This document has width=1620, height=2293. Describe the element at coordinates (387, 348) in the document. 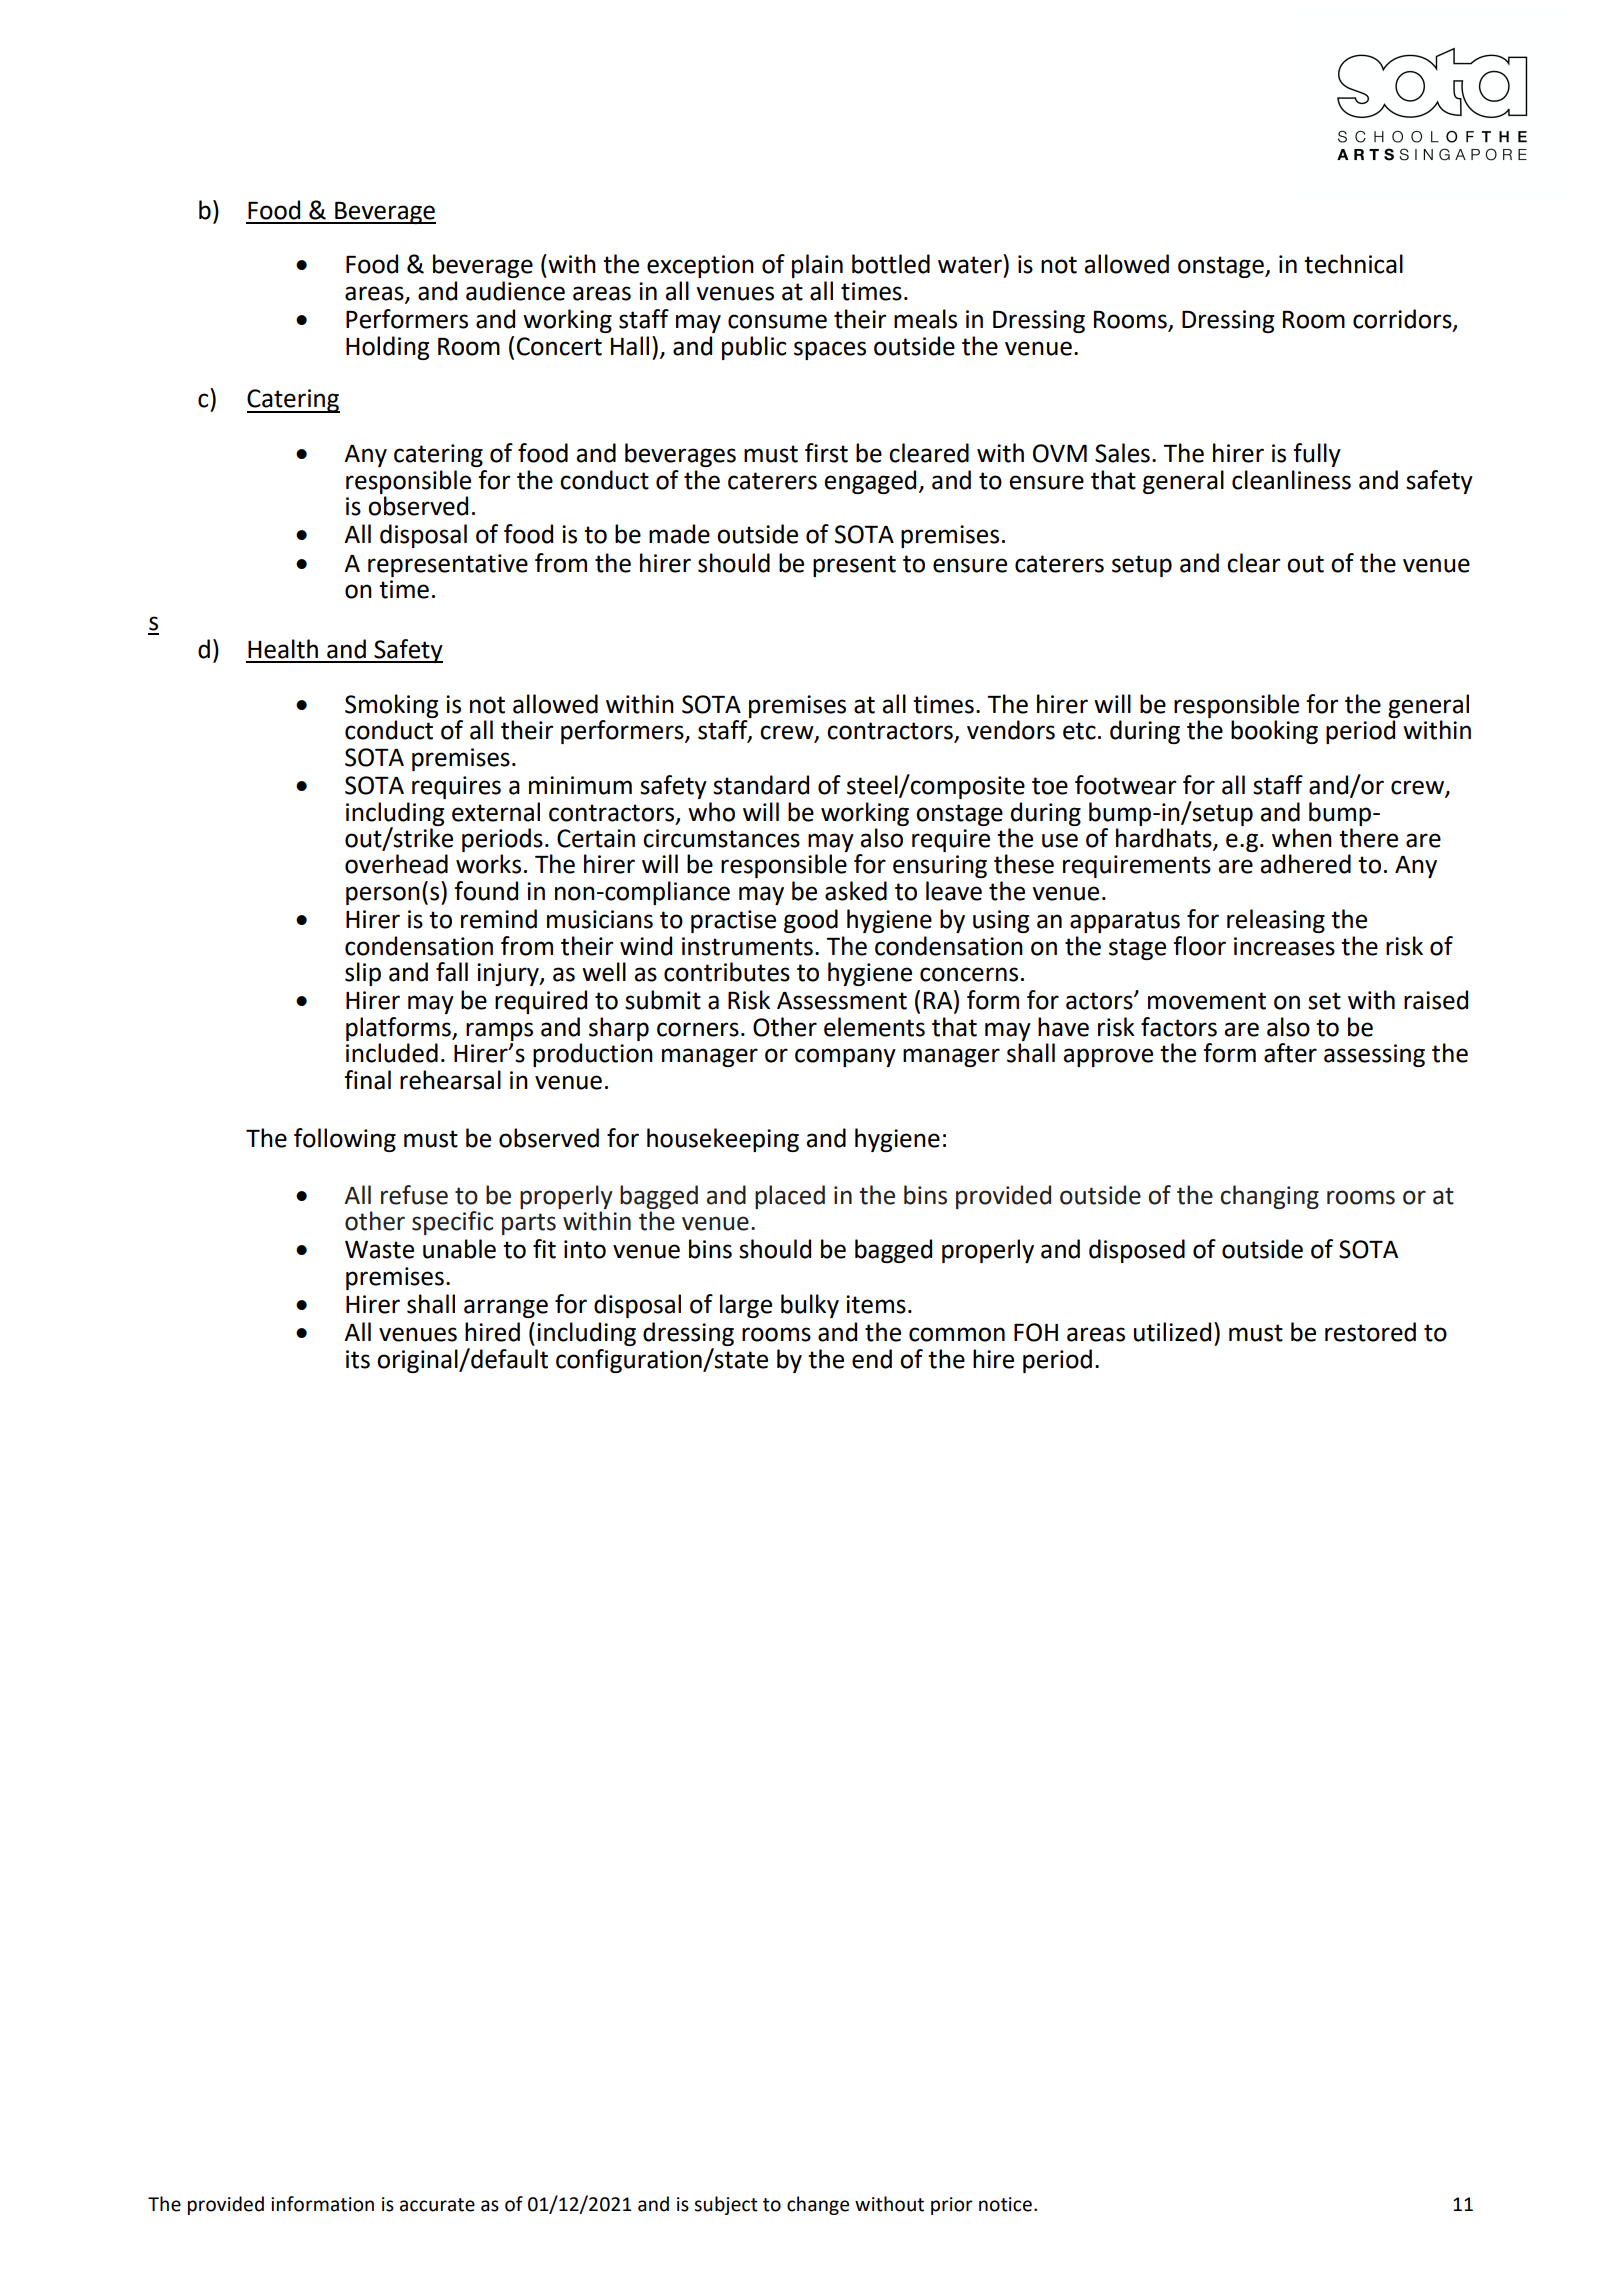

I see `Holding` at that location.
